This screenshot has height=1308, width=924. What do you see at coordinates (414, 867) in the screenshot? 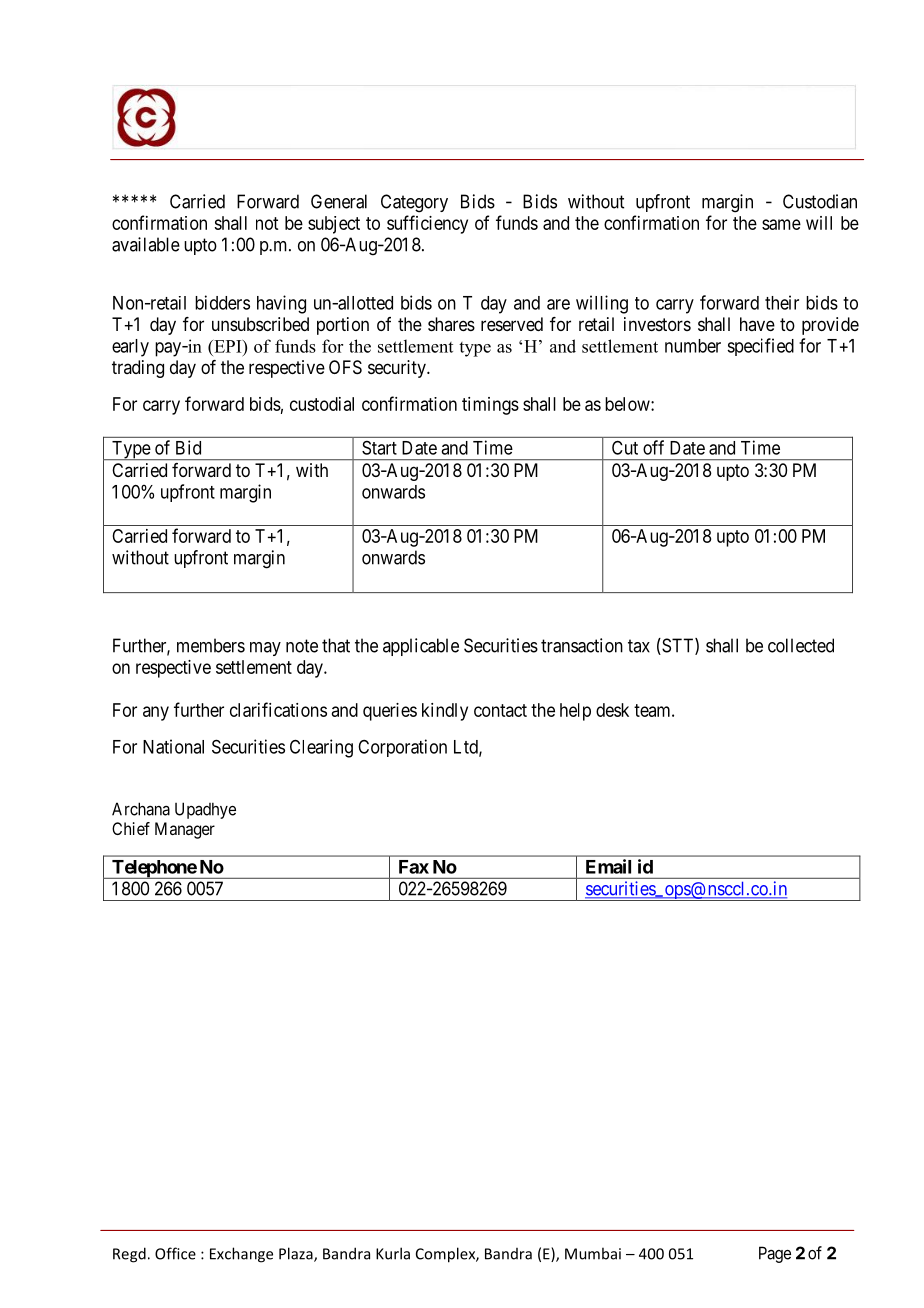
I see `Fax` at bounding box center [414, 867].
